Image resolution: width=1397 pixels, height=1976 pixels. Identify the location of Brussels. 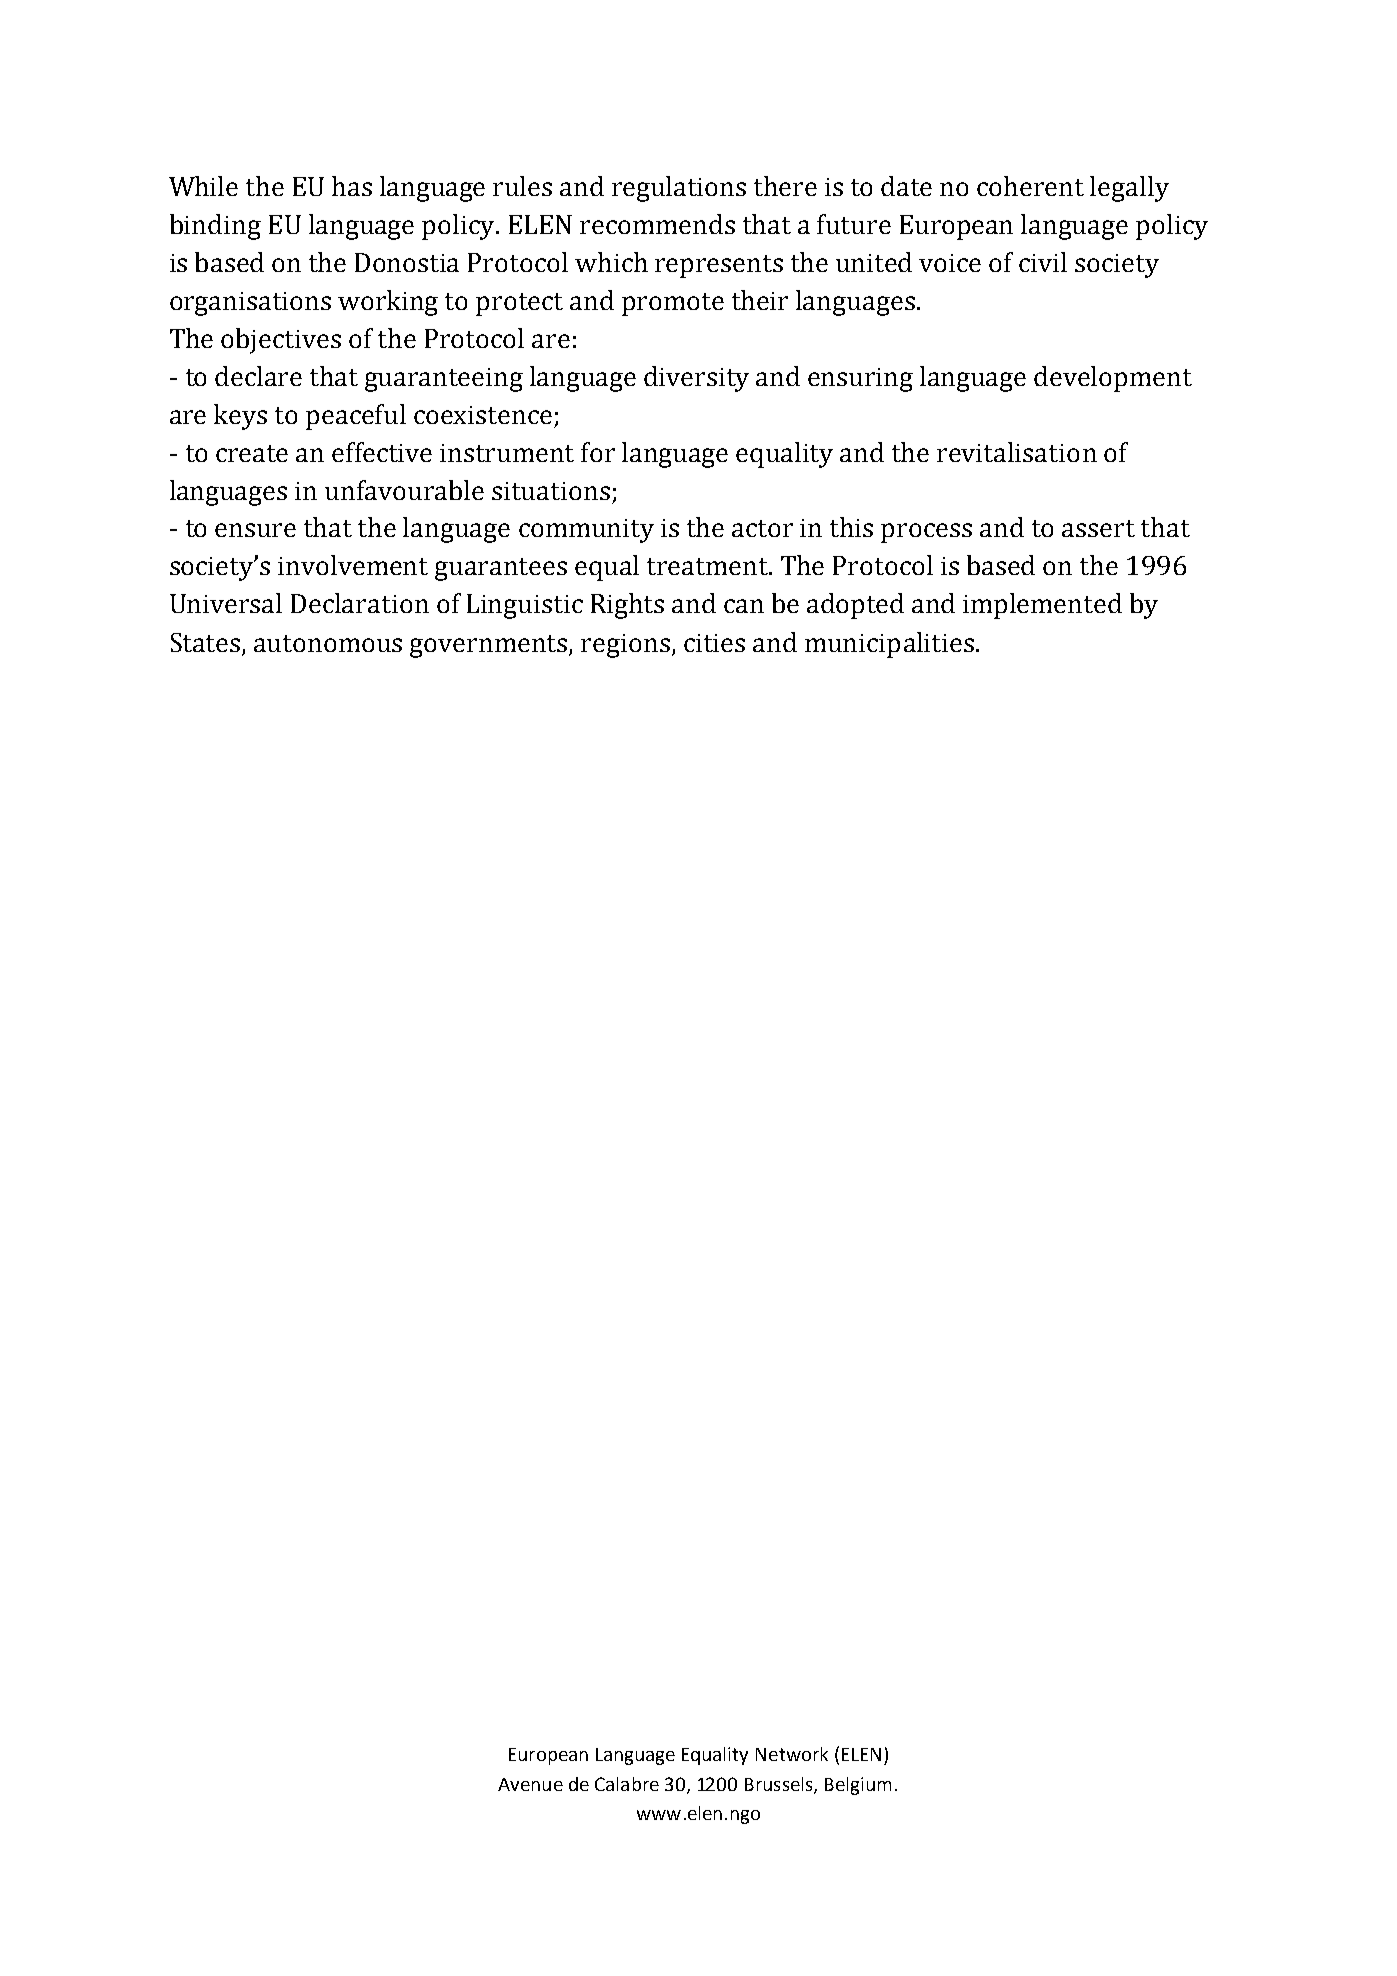
(780, 1785).
